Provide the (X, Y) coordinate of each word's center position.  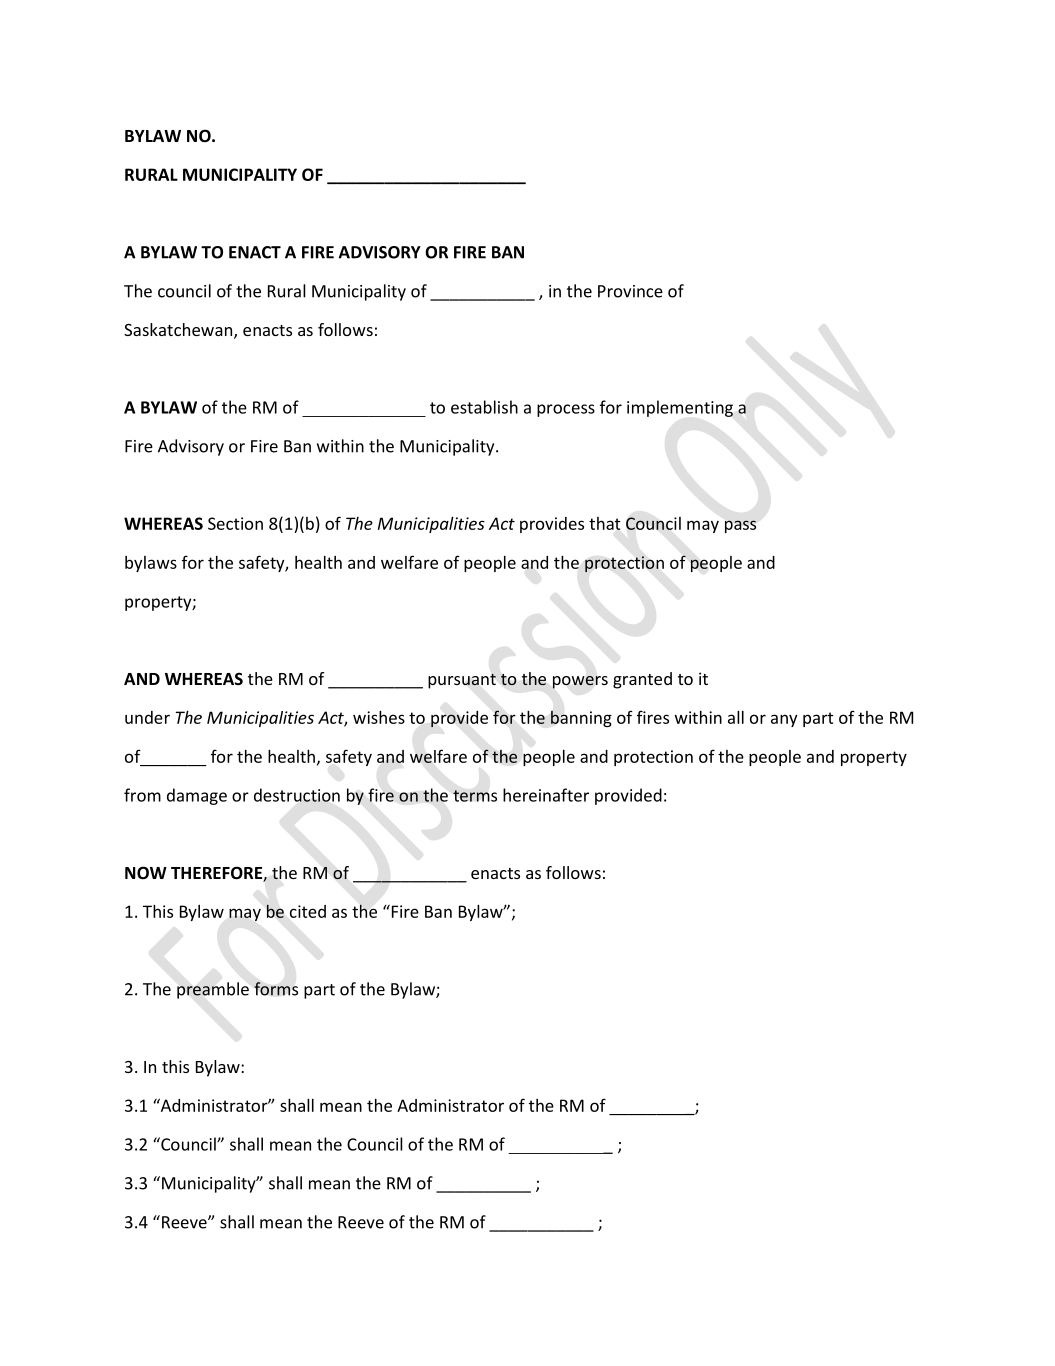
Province (630, 291)
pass (740, 526)
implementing (680, 408)
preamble (213, 990)
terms (475, 796)
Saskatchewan (179, 331)
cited (308, 911)
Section (235, 523)
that (605, 523)
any (784, 720)
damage (197, 796)
